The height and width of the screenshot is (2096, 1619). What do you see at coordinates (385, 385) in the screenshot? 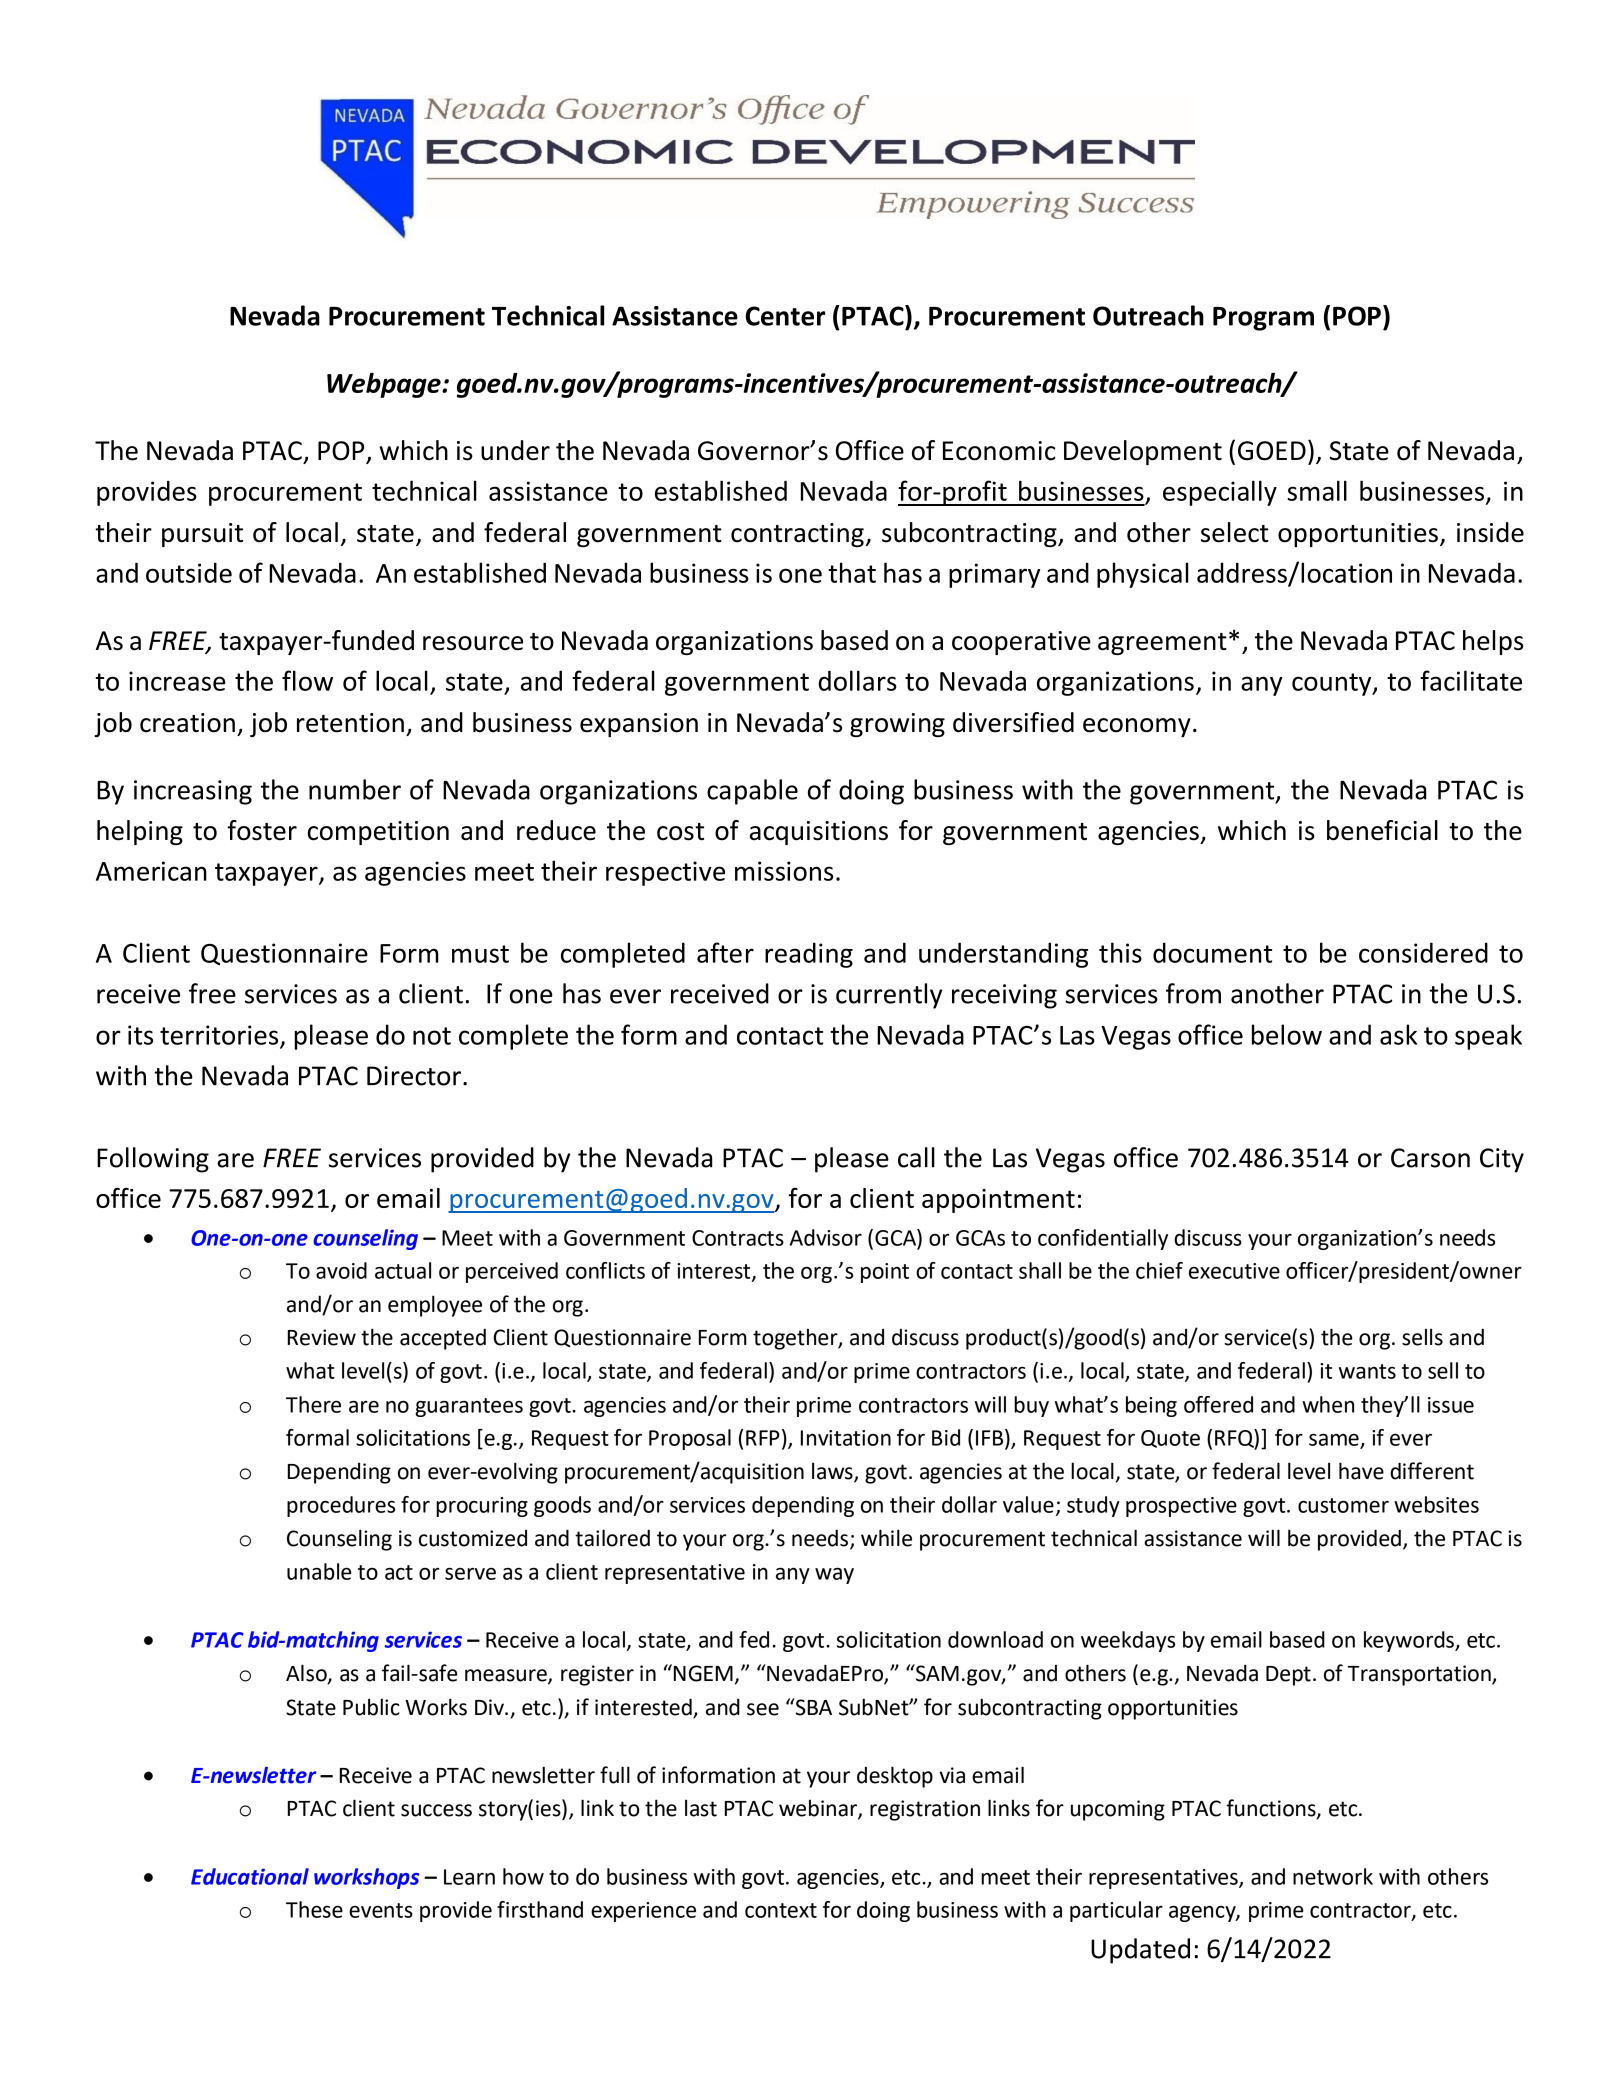
I see `Webpage` at bounding box center [385, 385].
